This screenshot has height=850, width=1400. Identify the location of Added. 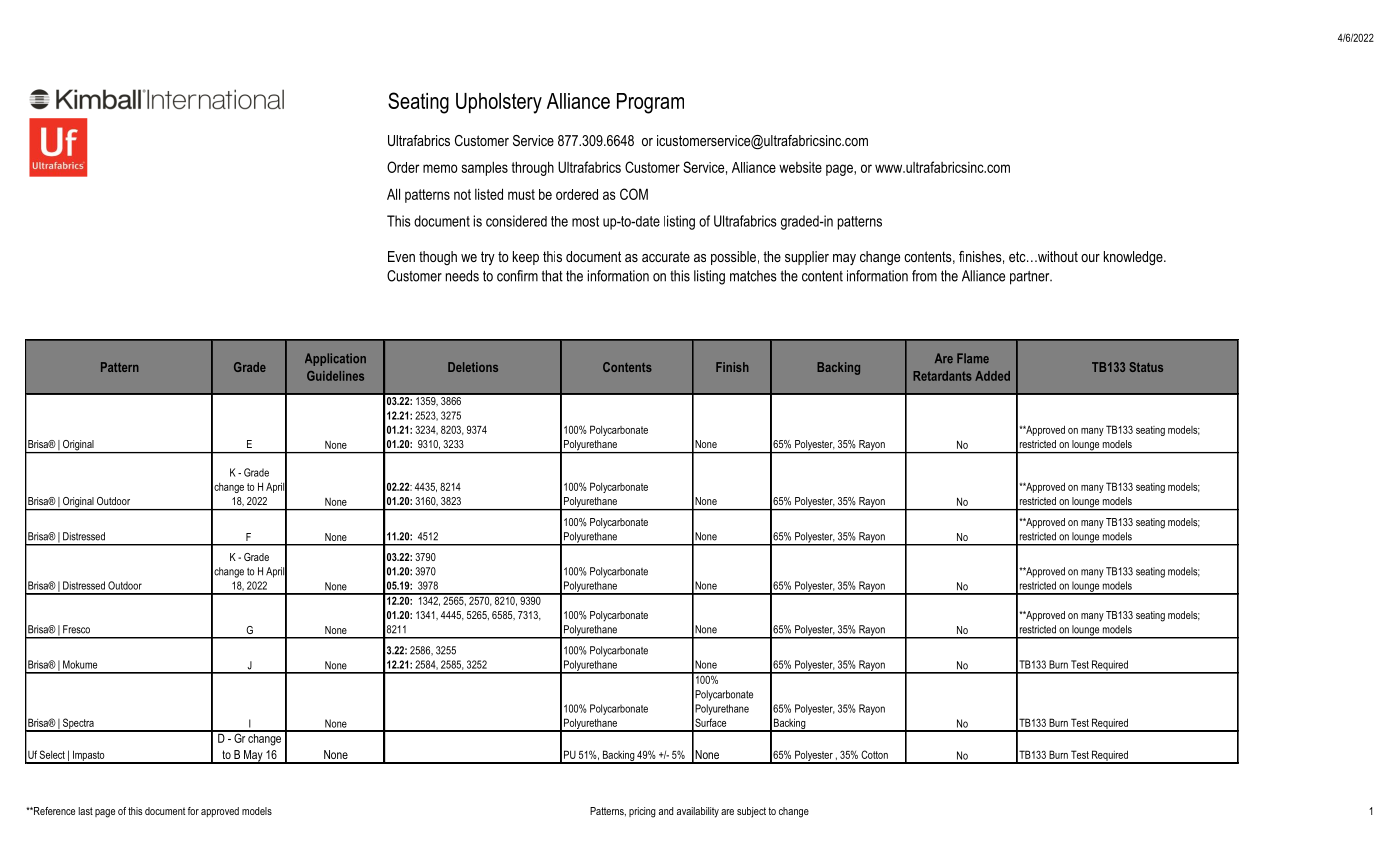
(992, 376).
